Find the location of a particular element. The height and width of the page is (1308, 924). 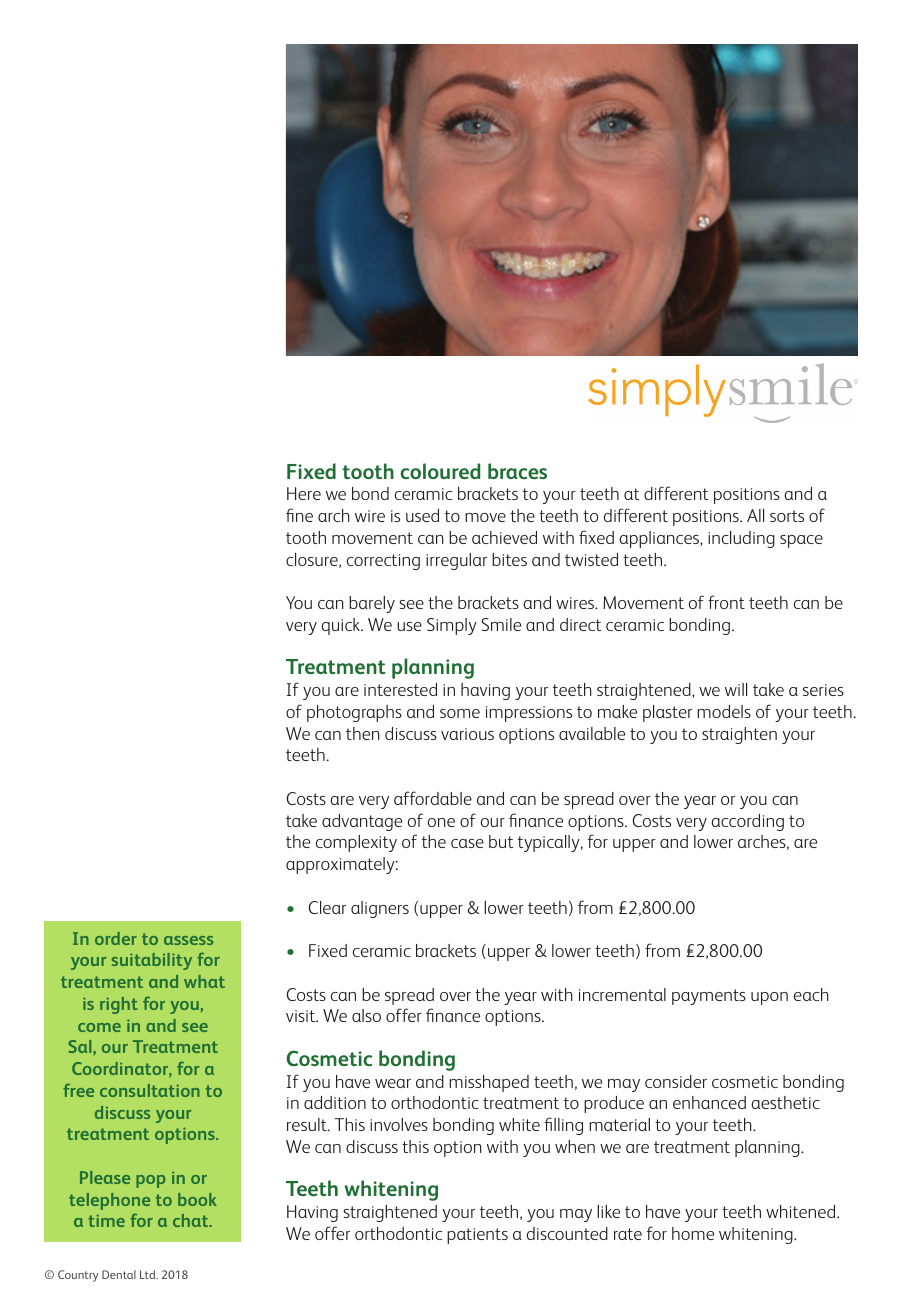

assess is located at coordinates (188, 940).
